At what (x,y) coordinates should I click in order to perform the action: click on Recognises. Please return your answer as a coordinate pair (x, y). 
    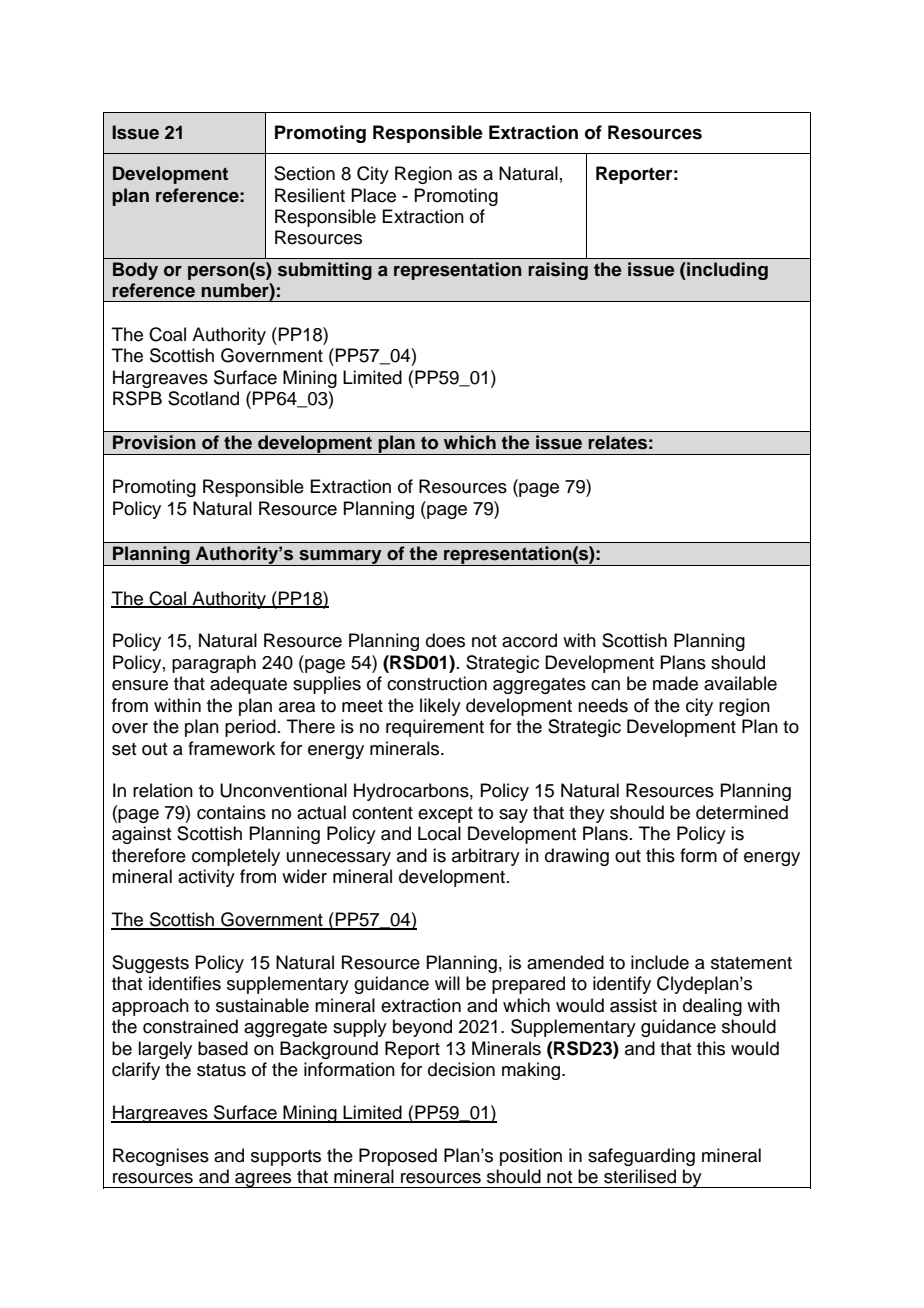
    Looking at the image, I should click on (161, 1157).
